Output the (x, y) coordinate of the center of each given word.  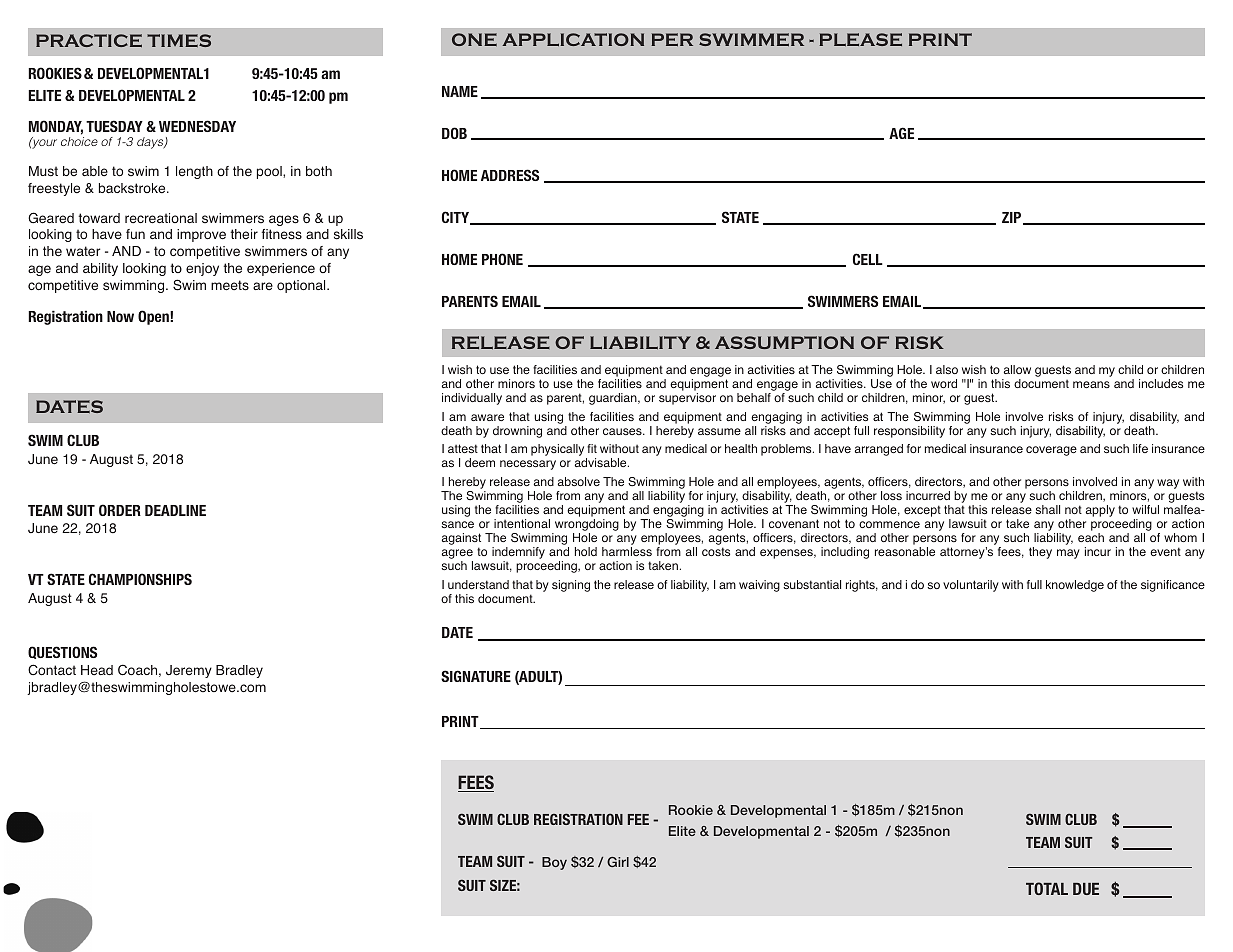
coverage (1051, 451)
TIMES (179, 40)
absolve (579, 481)
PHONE (502, 259)
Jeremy (189, 671)
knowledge (1075, 586)
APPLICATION (573, 39)
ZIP (1013, 218)
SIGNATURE (476, 676)
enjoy (202, 269)
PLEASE (860, 39)
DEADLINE (175, 510)
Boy (554, 863)
